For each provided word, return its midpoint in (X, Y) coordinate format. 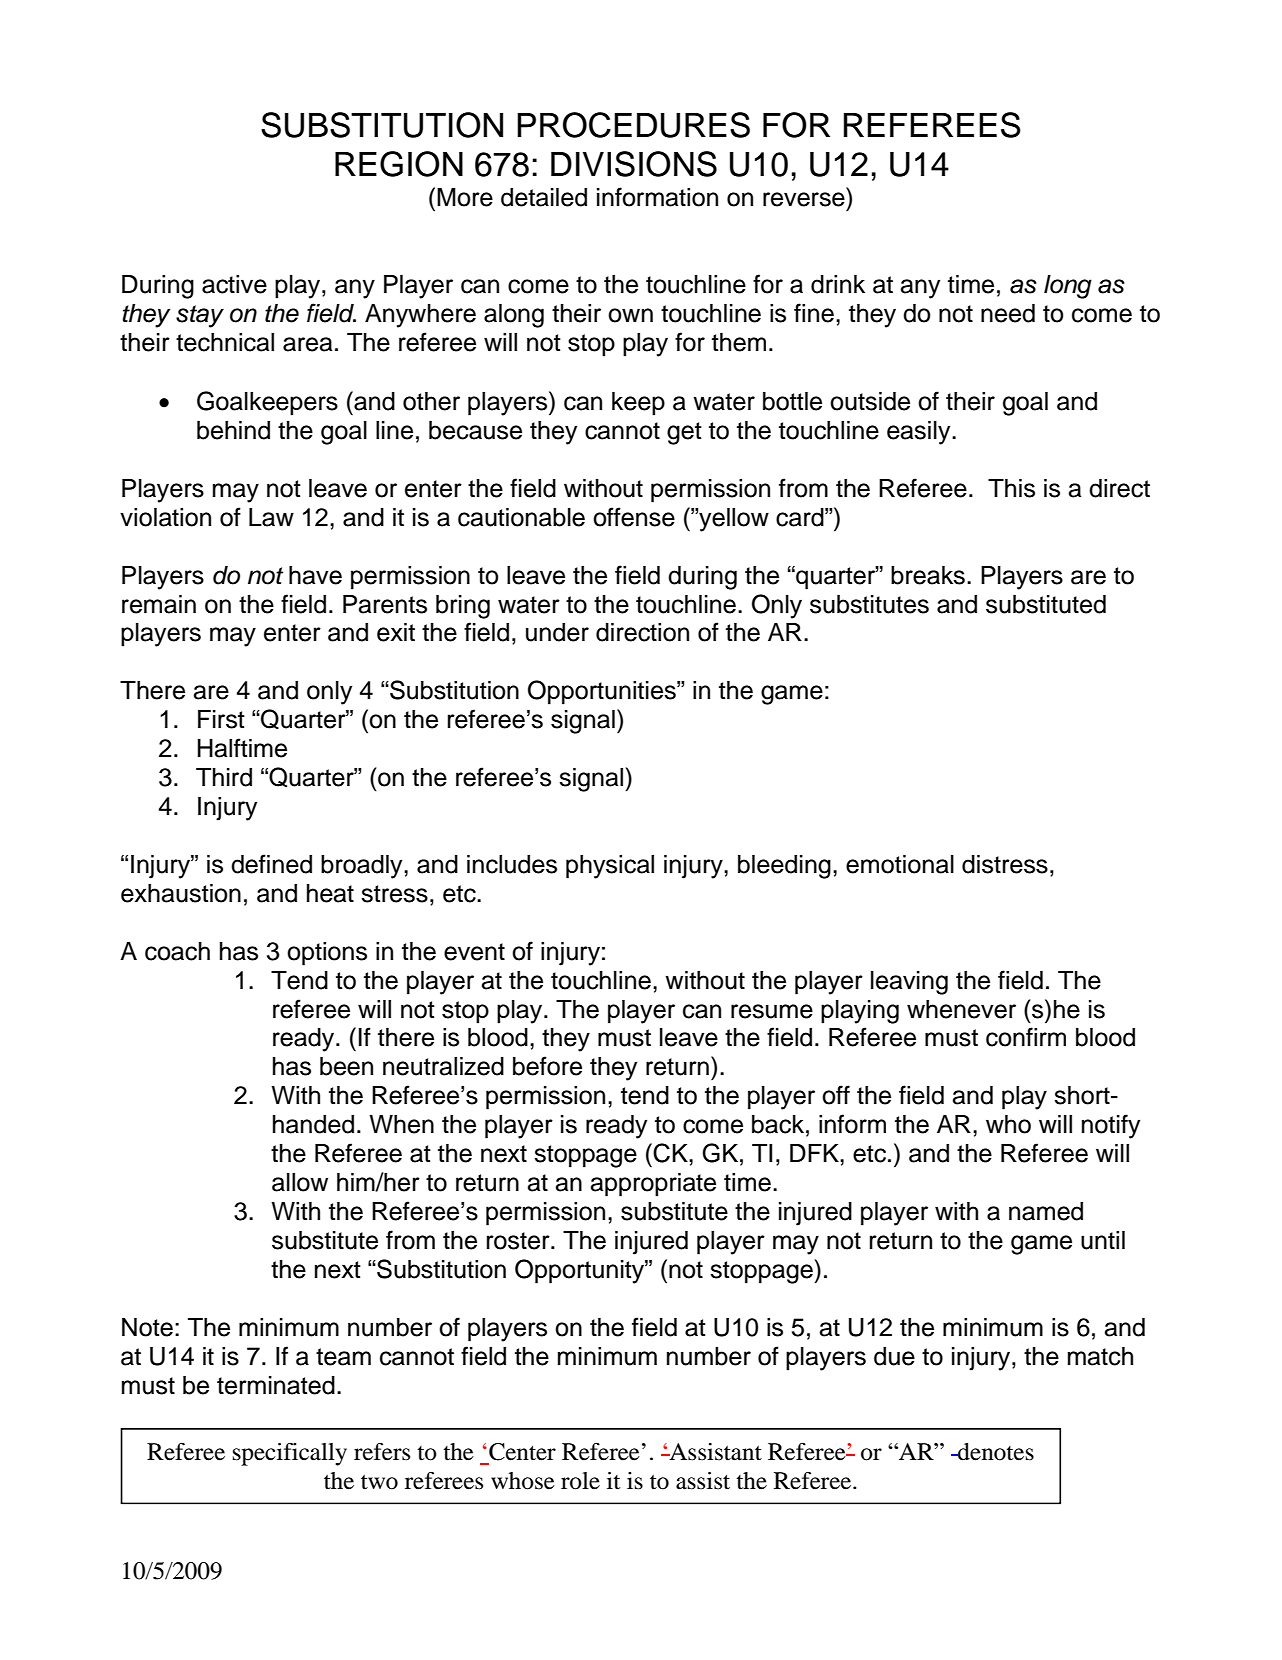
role (580, 1481)
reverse (804, 199)
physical (610, 867)
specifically (290, 1454)
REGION (399, 164)
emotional (900, 864)
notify (1111, 1126)
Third (224, 777)
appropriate (653, 1185)
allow (300, 1182)
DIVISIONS (634, 164)
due (894, 1356)
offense (634, 517)
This (1011, 488)
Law (271, 517)
